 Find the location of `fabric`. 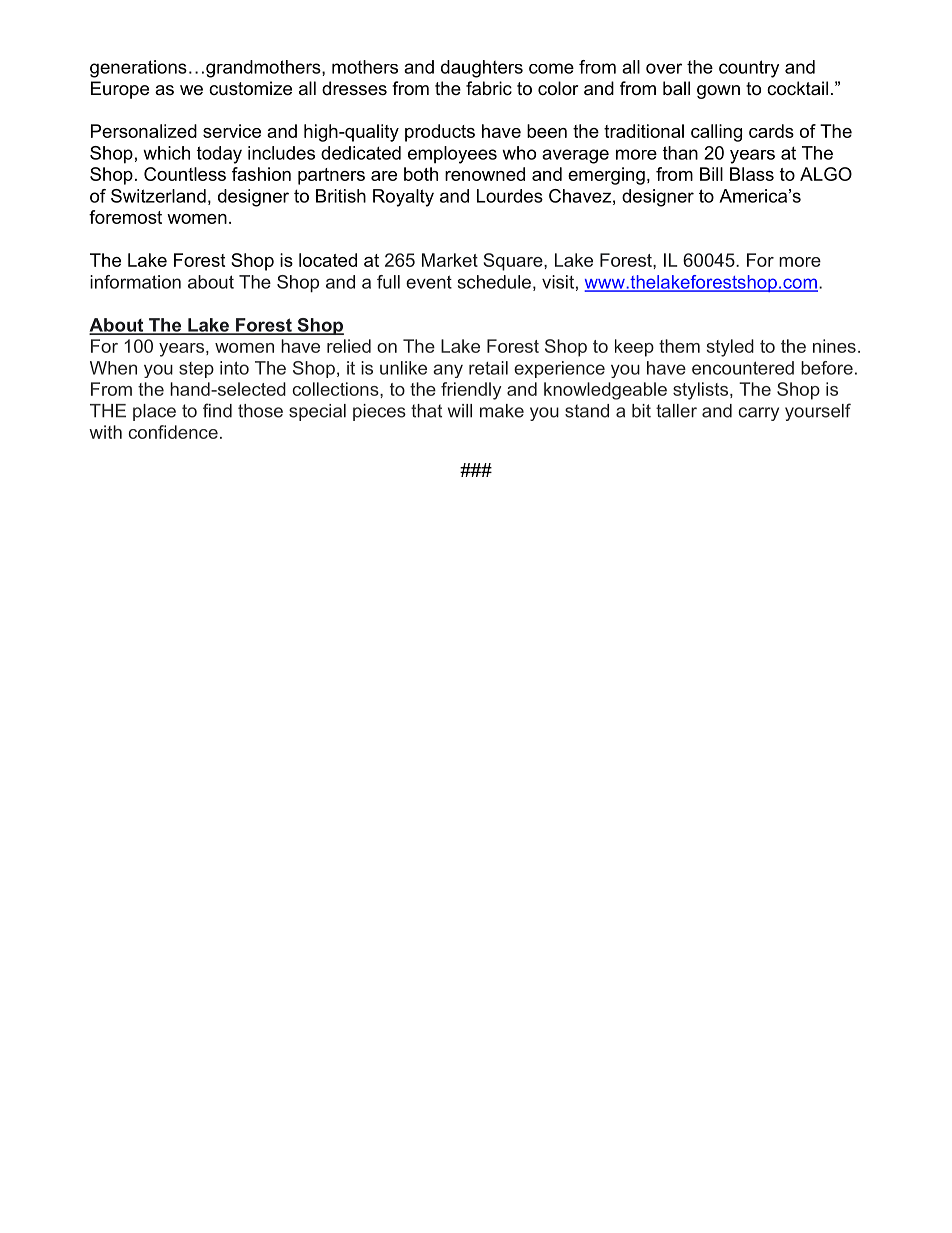

fabric is located at coordinates (489, 88).
